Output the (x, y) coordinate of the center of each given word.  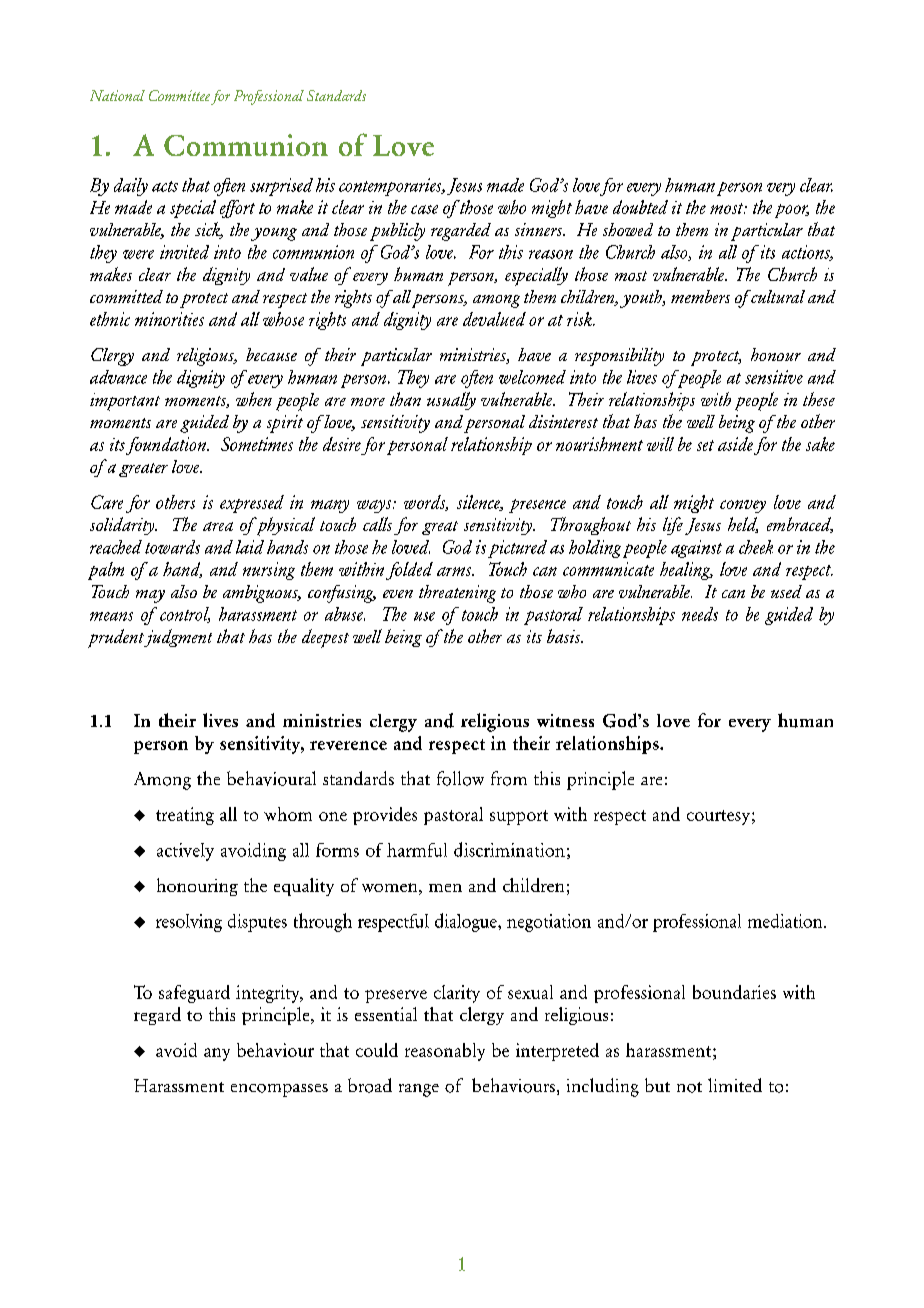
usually (451, 401)
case (424, 209)
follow (460, 778)
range (419, 1090)
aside (735, 444)
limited (735, 1085)
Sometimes (257, 444)
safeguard (194, 994)
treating (185, 816)
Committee (179, 95)
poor (792, 211)
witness (565, 720)
